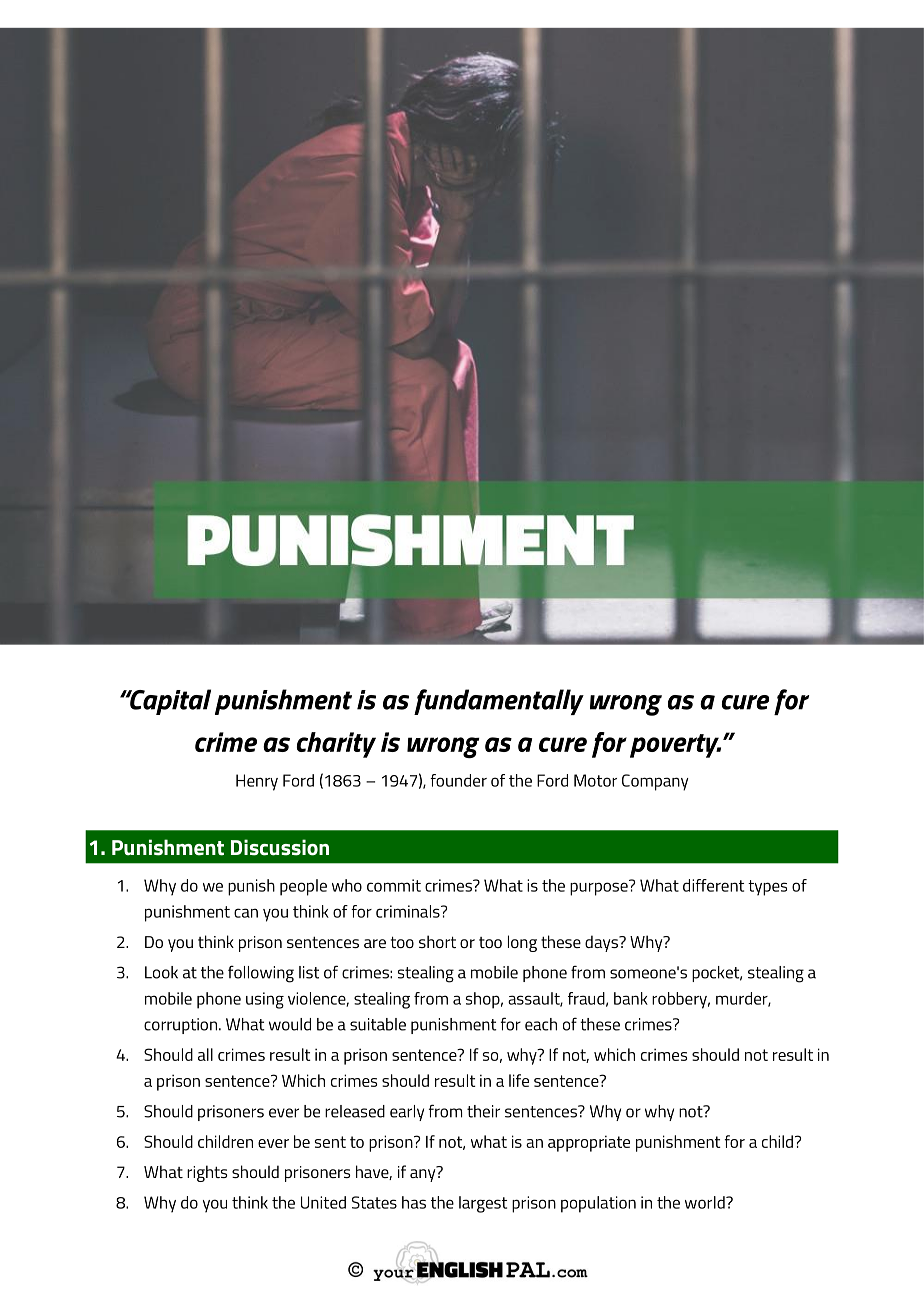  I want to click on Motor, so click(595, 780).
